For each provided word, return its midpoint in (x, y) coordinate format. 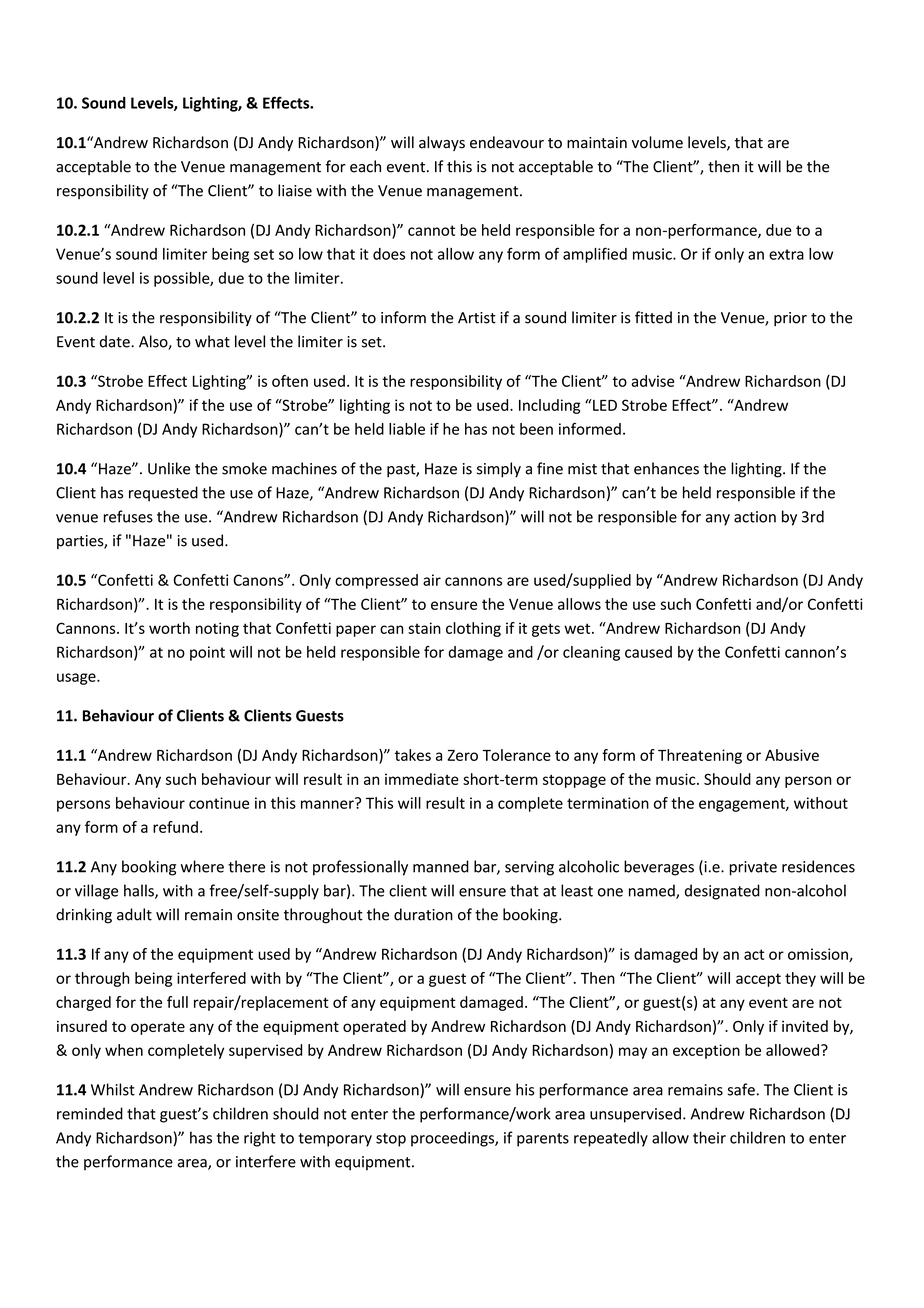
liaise (295, 190)
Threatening (700, 756)
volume (657, 142)
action (755, 517)
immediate (422, 779)
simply (499, 470)
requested (163, 494)
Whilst (113, 1089)
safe (741, 1089)
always (442, 143)
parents (543, 1140)
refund (175, 827)
